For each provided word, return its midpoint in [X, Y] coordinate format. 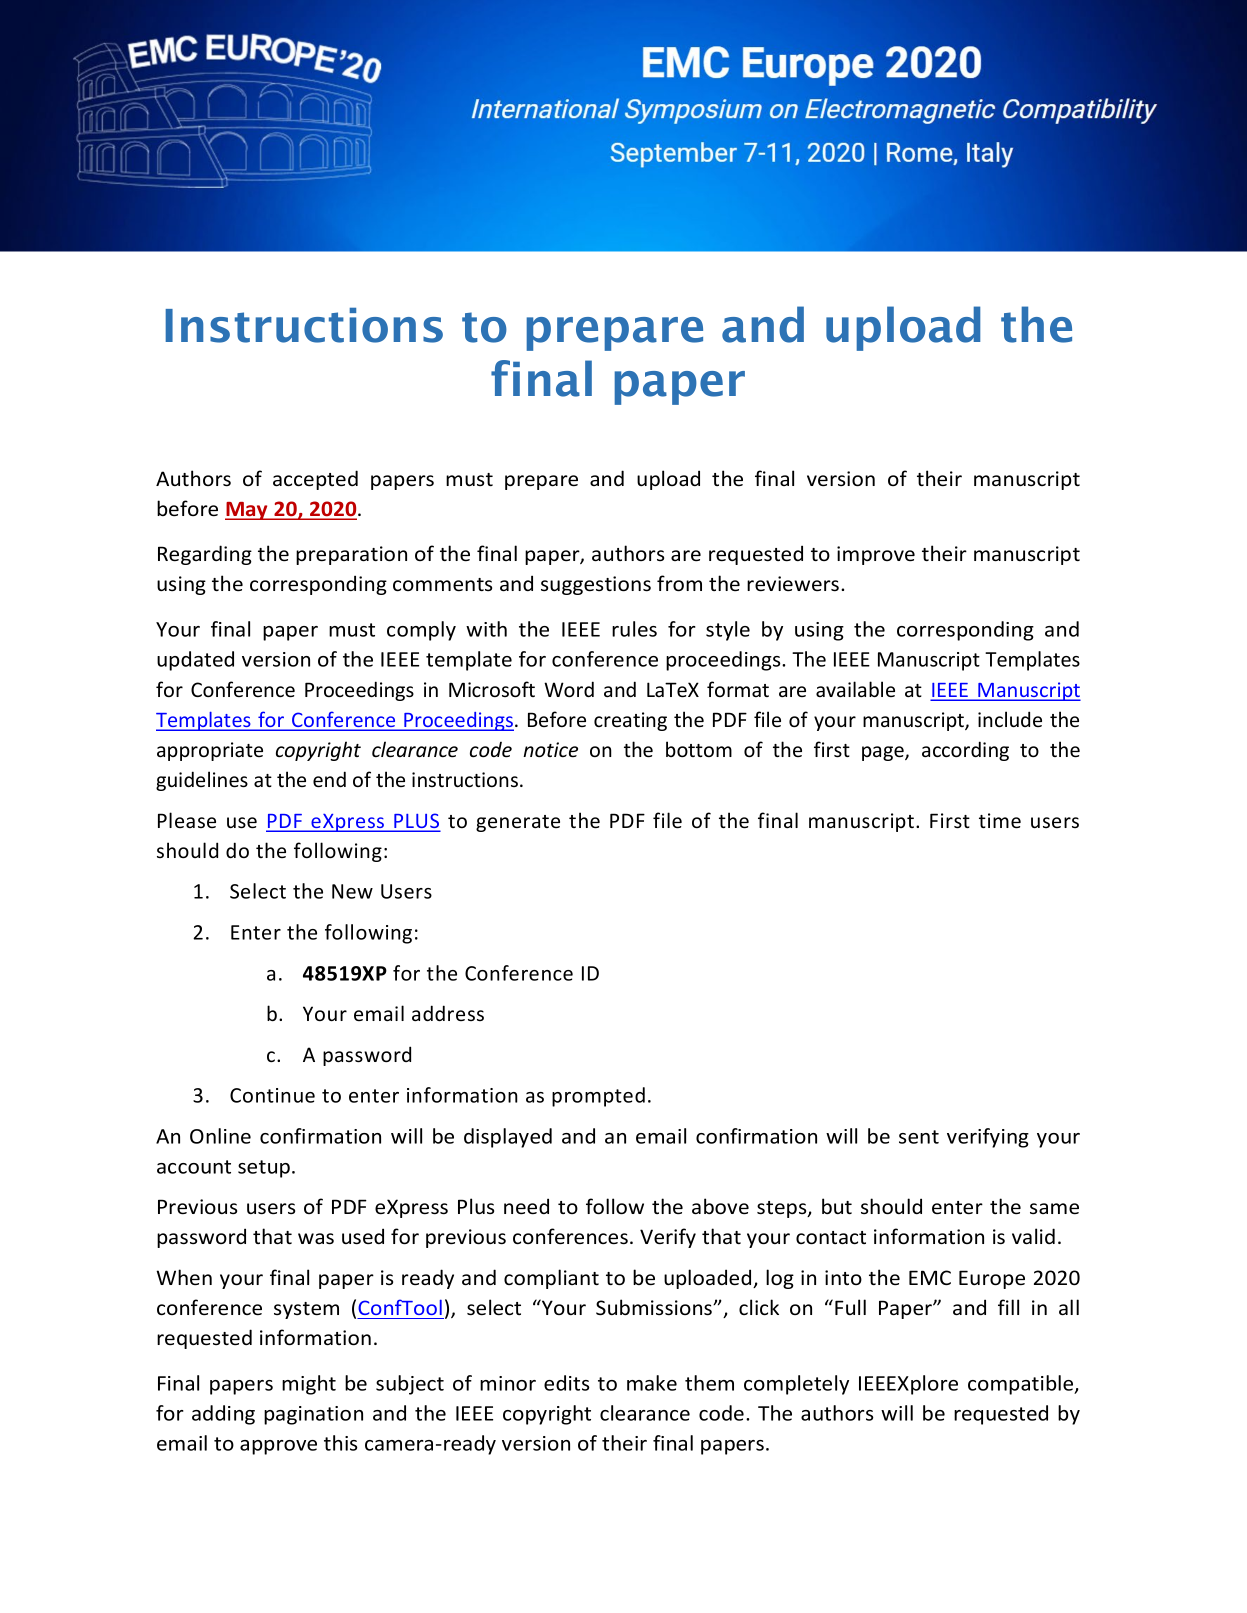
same [1054, 1209]
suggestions [596, 585]
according [965, 751]
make [652, 1383]
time [1000, 821]
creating [630, 721]
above [720, 1206]
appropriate [210, 751]
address [448, 1013]
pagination [313, 1415]
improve [876, 555]
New [352, 891]
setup [264, 1169]
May [247, 511]
